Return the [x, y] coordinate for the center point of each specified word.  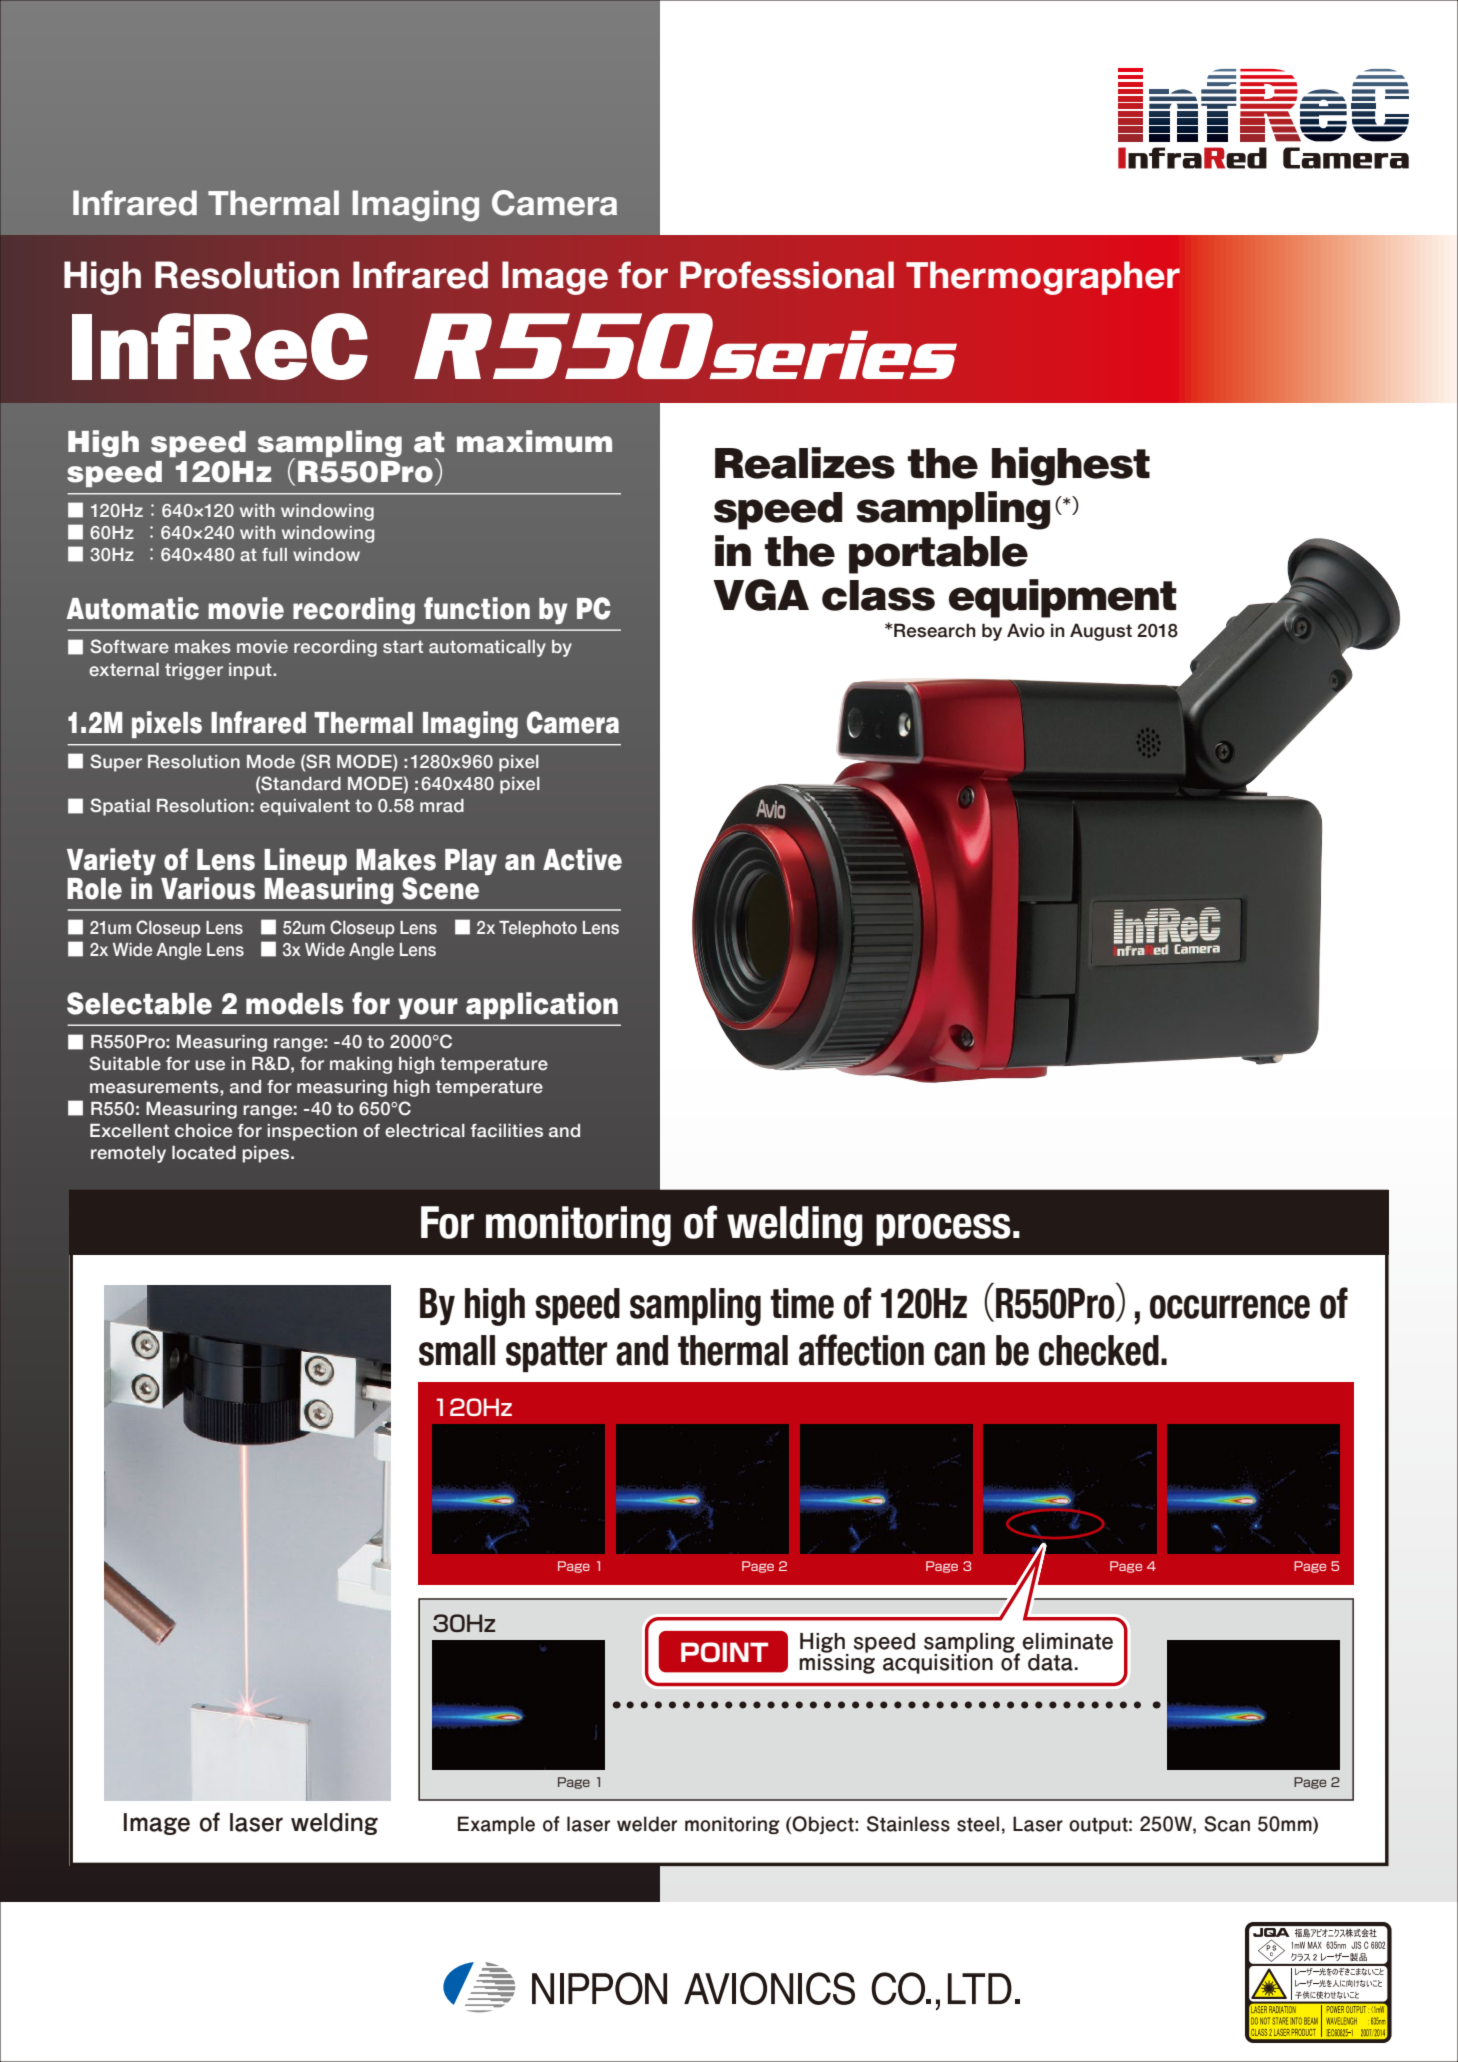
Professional [787, 275]
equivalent [305, 807]
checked [1099, 1350]
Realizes [805, 463]
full [274, 554]
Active [582, 859]
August [1101, 632]
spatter [556, 1354]
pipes [267, 1154]
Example [496, 1825]
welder [647, 1824]
